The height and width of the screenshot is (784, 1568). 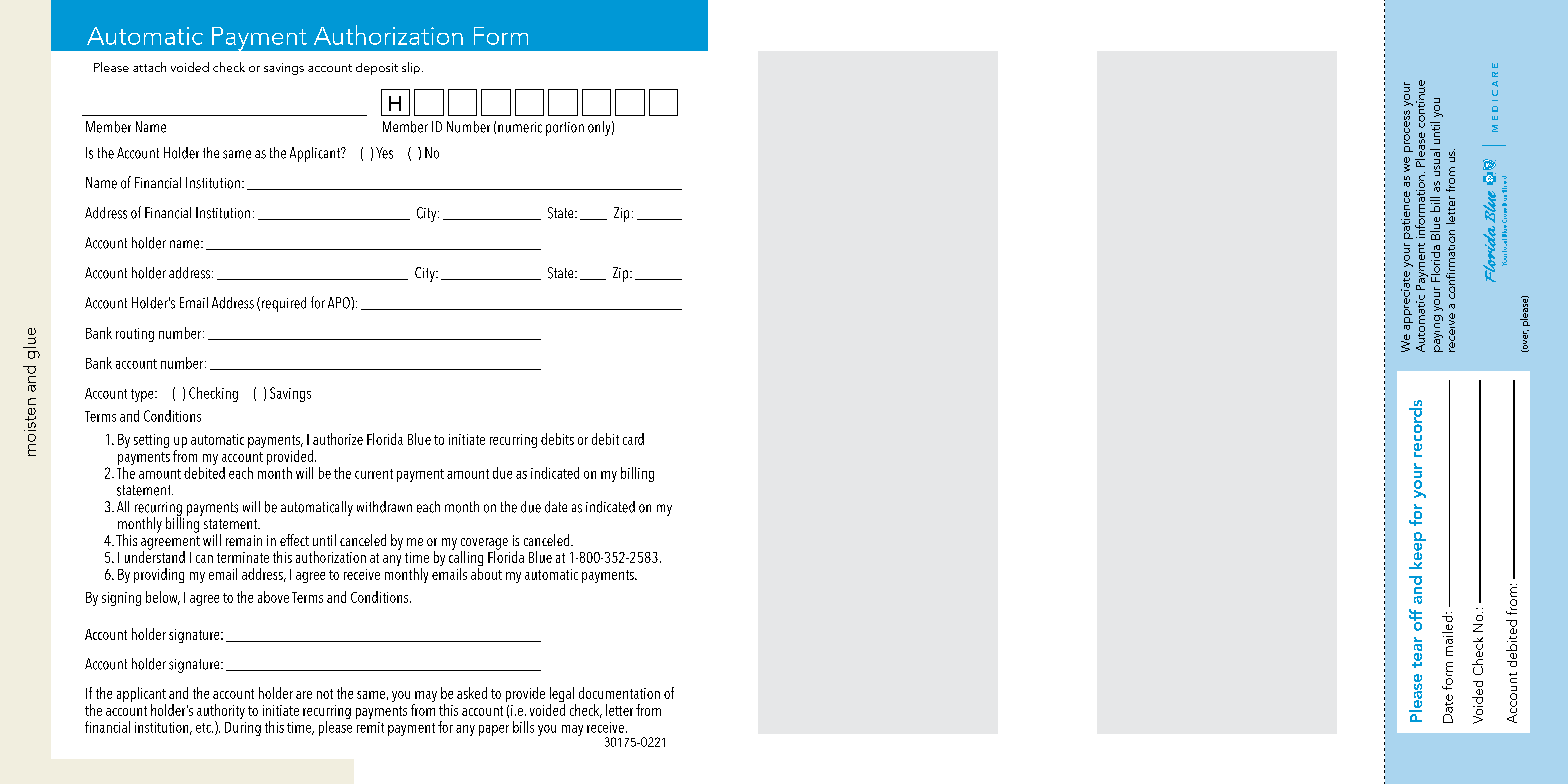 I want to click on deposit, so click(x=377, y=69).
